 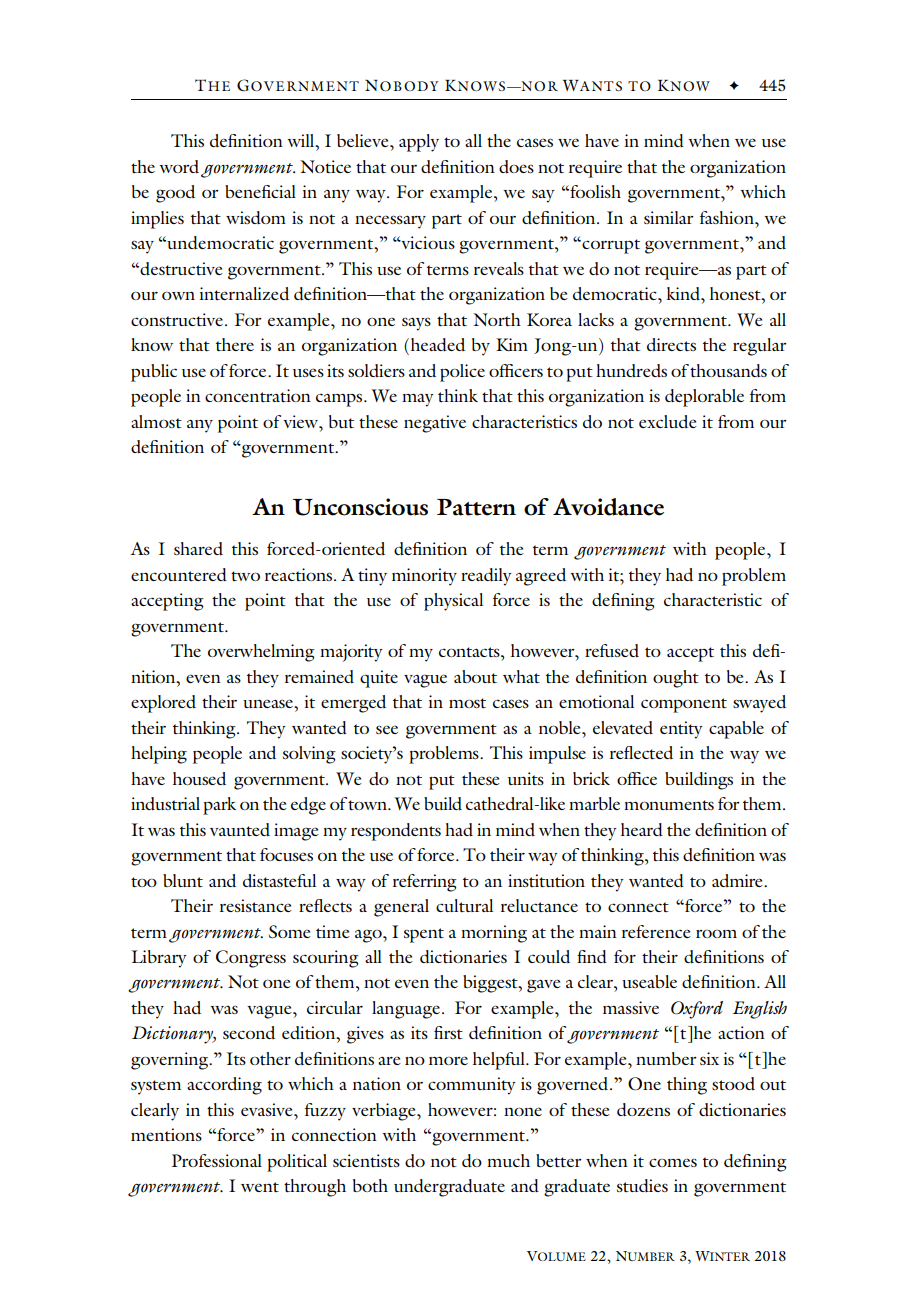 What do you see at coordinates (261, 653) in the page?
I see `overwhelming` at bounding box center [261, 653].
